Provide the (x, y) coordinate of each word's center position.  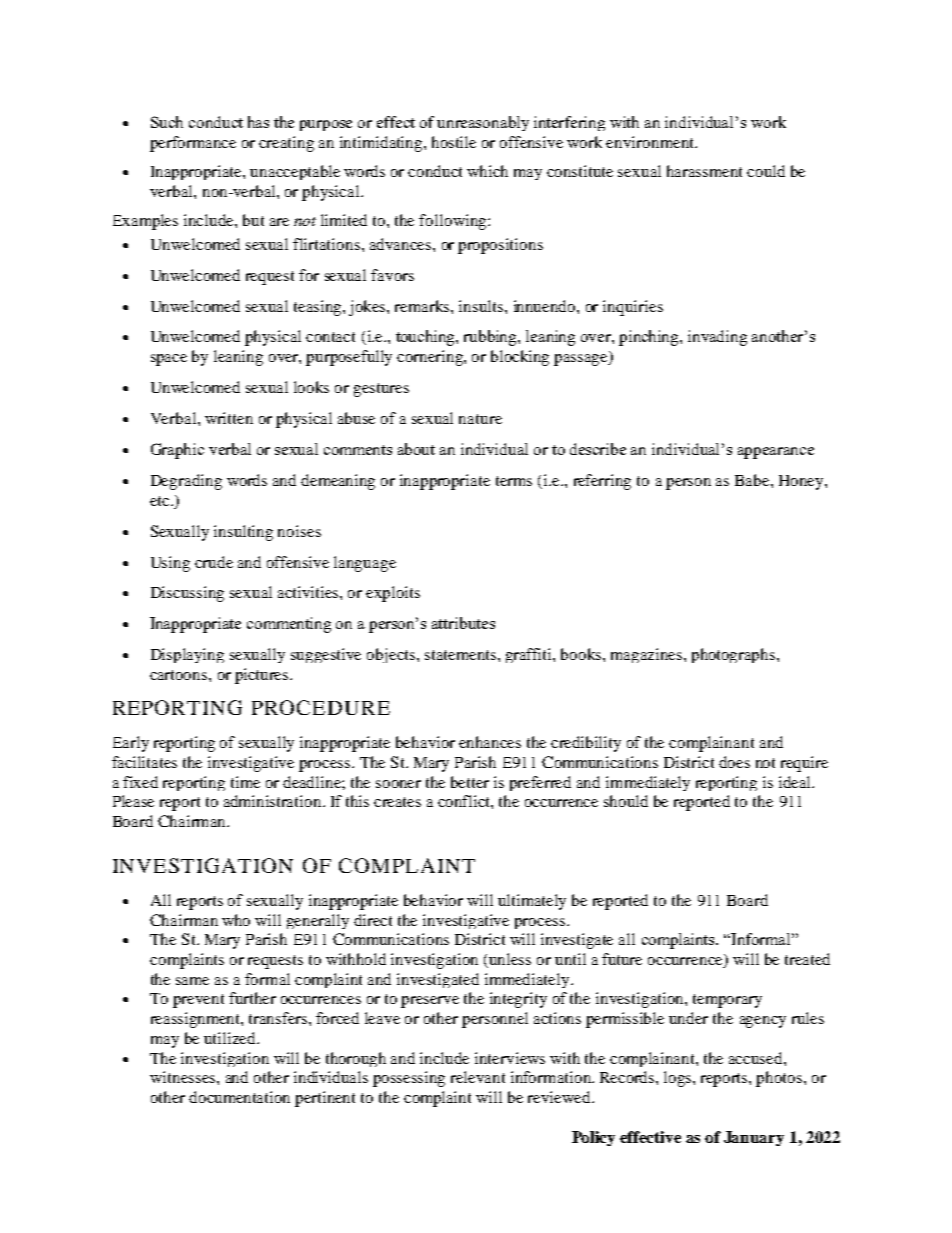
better (470, 782)
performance (193, 144)
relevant (478, 1077)
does (734, 762)
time (245, 782)
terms (514, 481)
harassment (704, 171)
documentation (239, 1097)
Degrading (186, 482)
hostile (454, 142)
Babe (753, 480)
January (754, 1138)
